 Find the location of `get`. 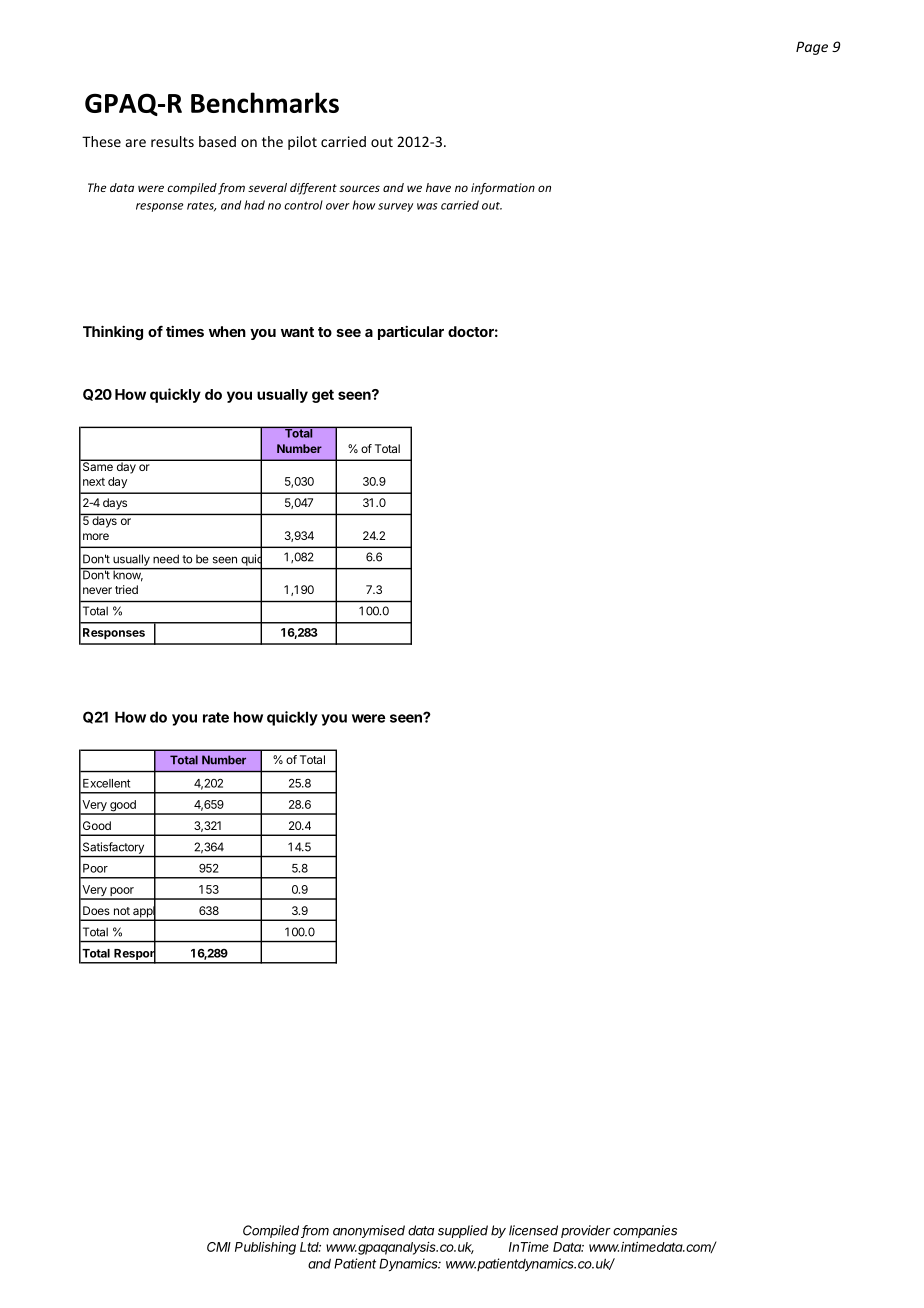

get is located at coordinates (323, 396).
